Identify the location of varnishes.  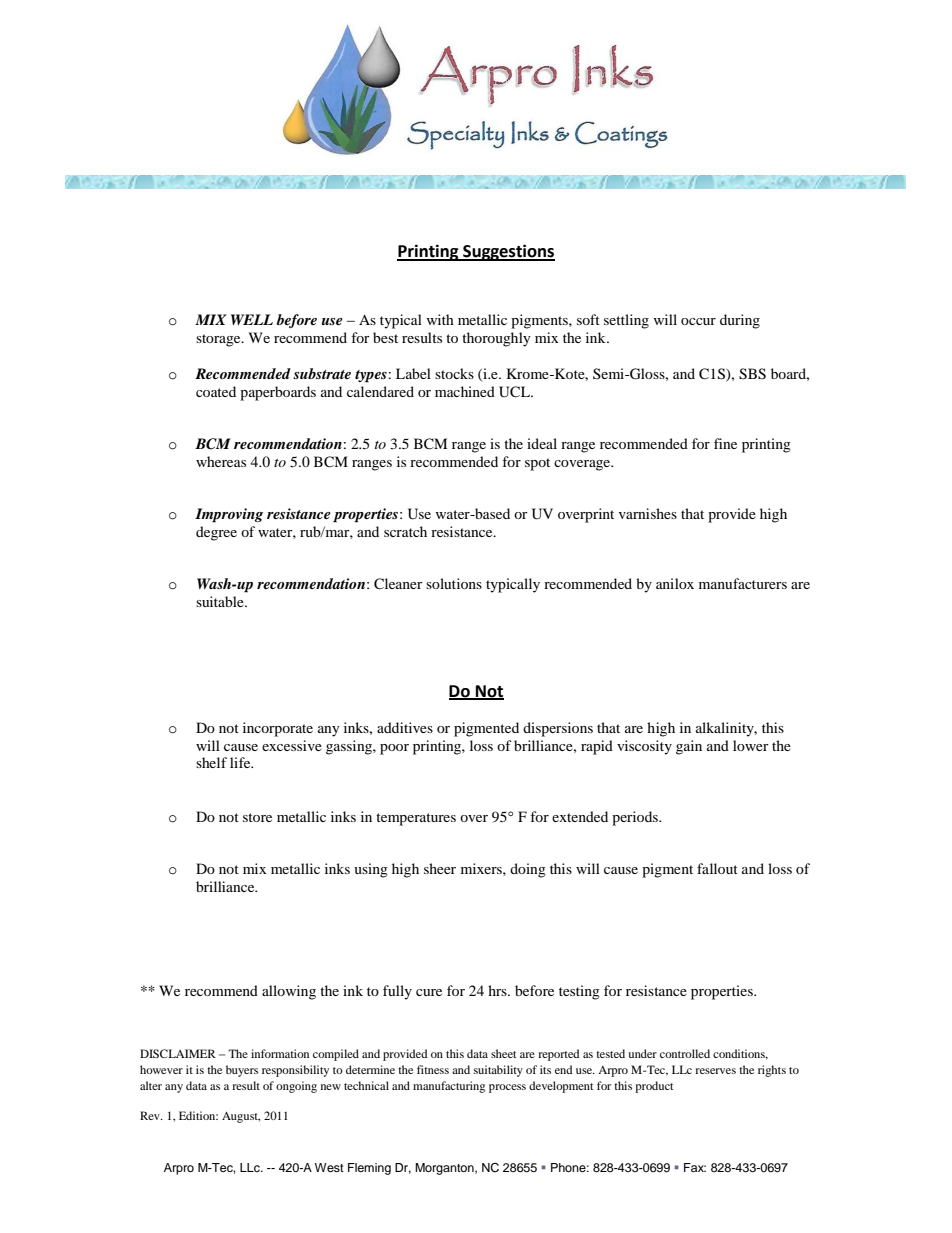
(648, 513).
